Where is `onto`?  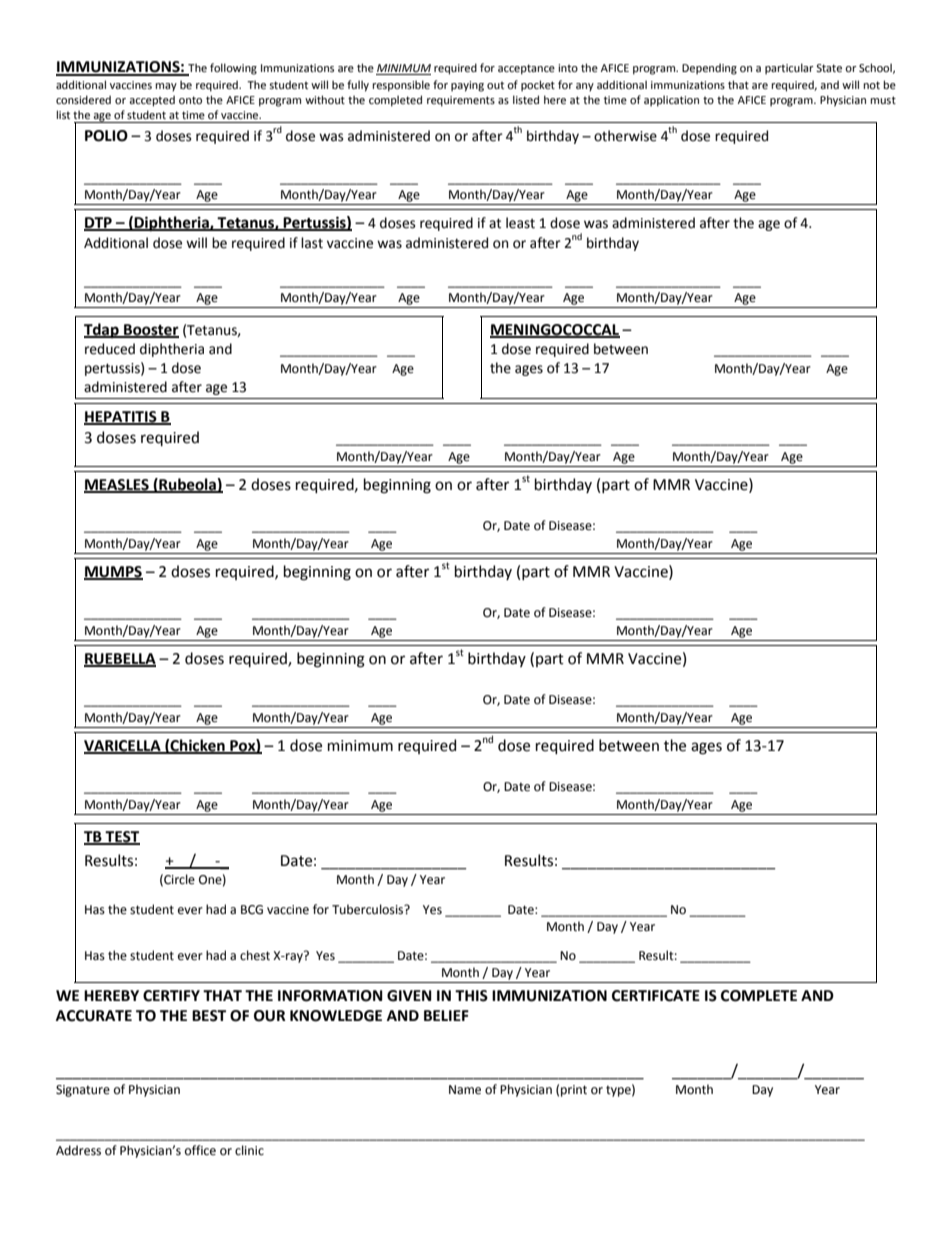 onto is located at coordinates (190, 100).
